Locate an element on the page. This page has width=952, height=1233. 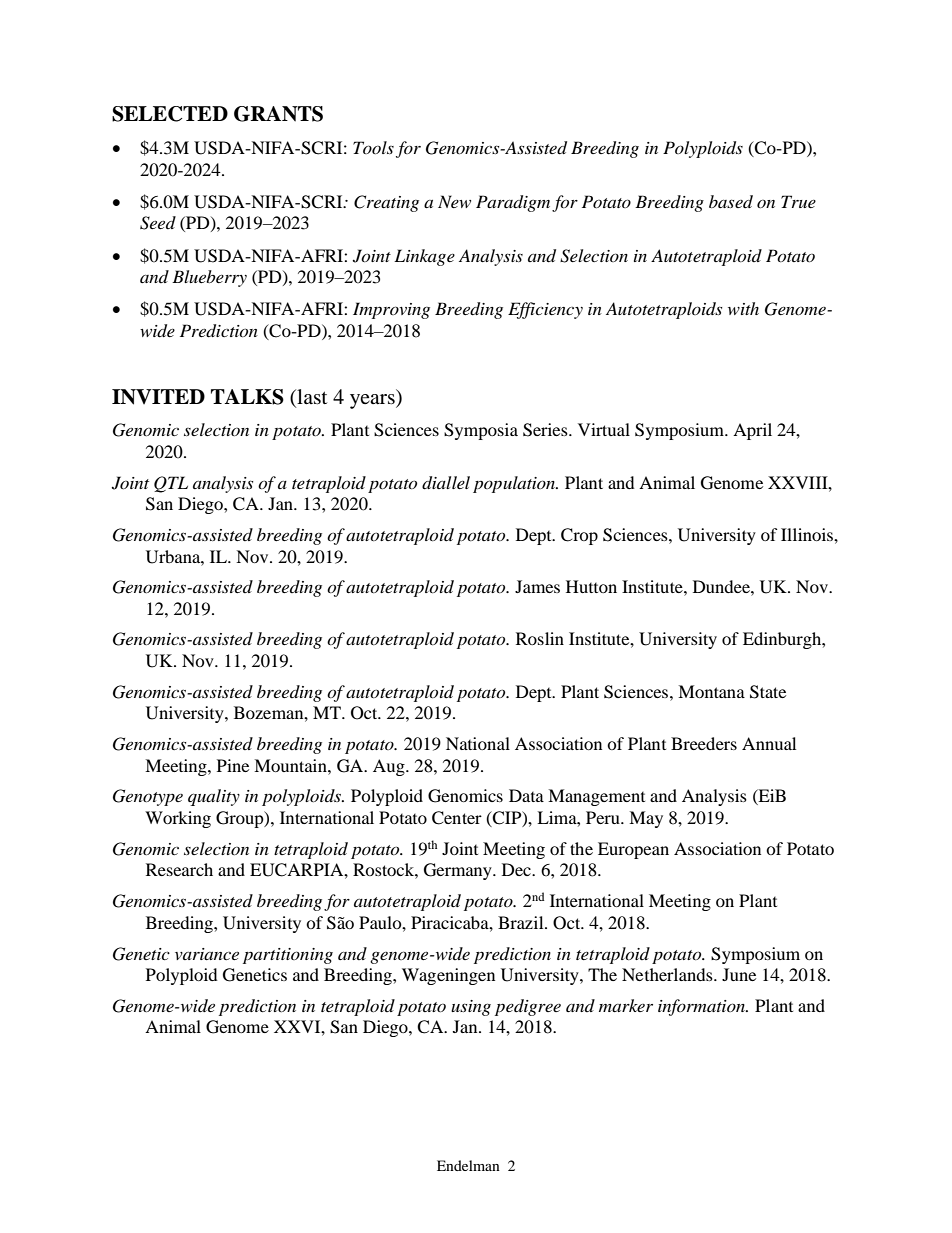
QTL is located at coordinates (171, 484).
